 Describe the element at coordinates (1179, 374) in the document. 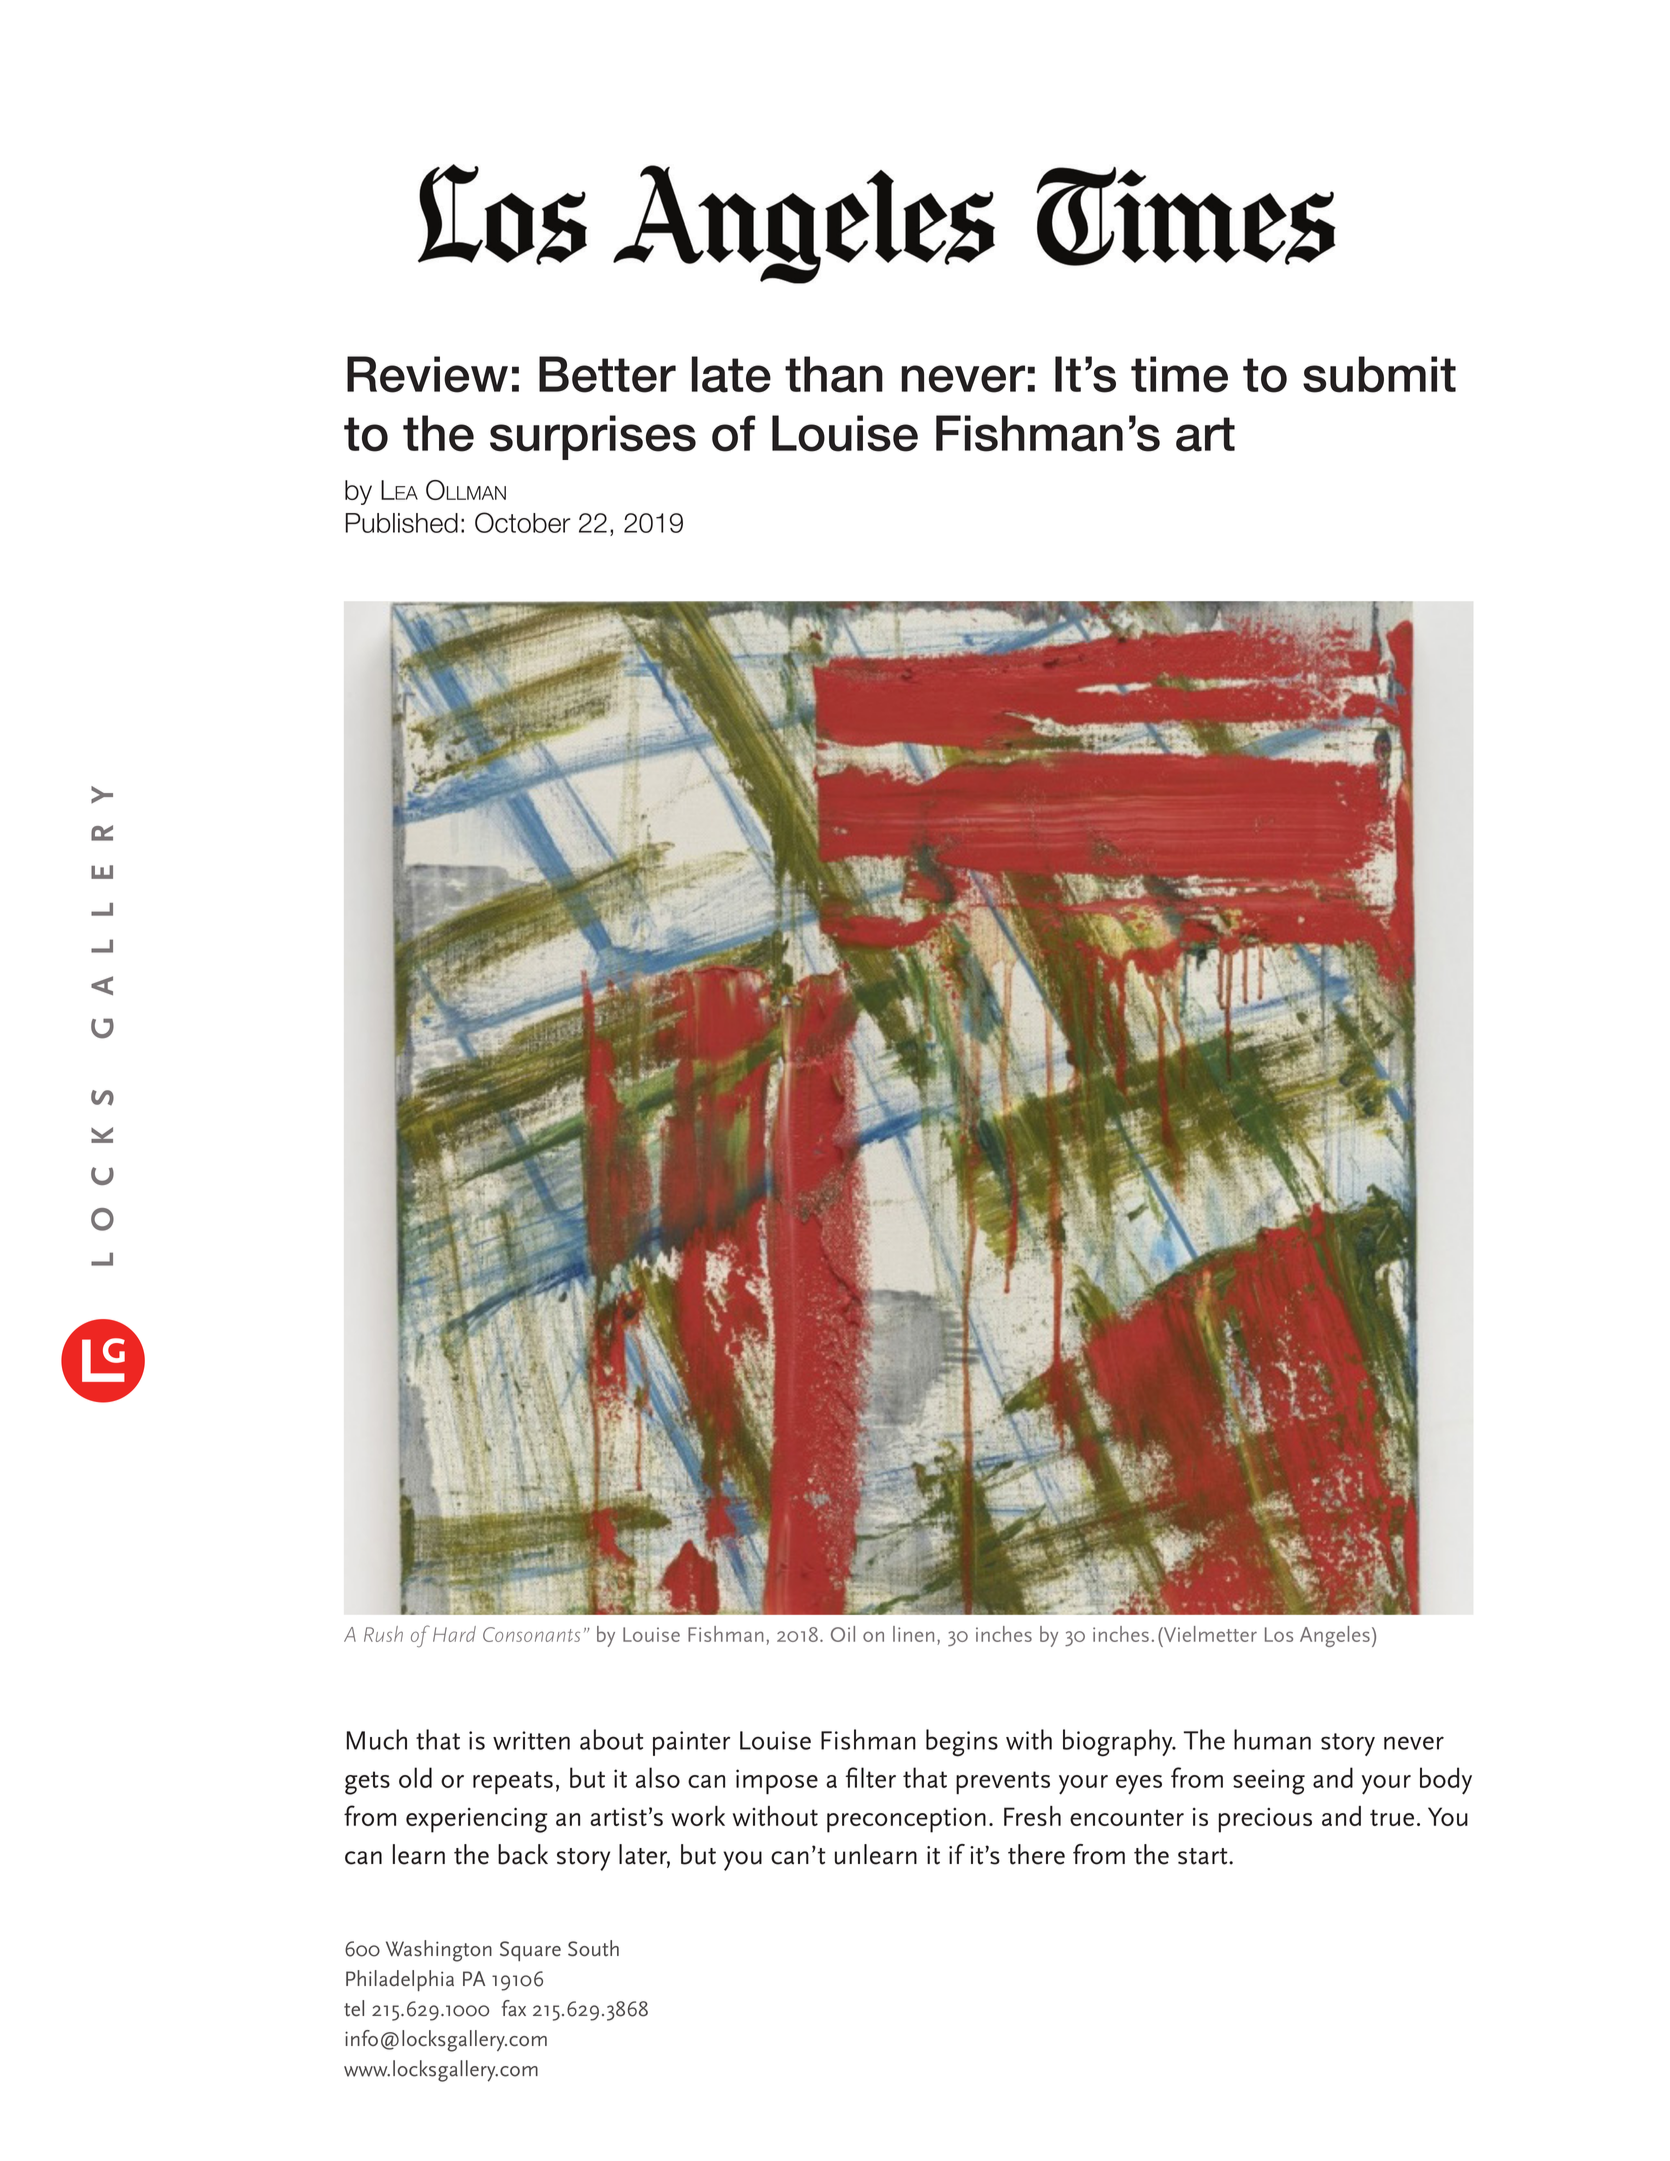

I see `time` at that location.
